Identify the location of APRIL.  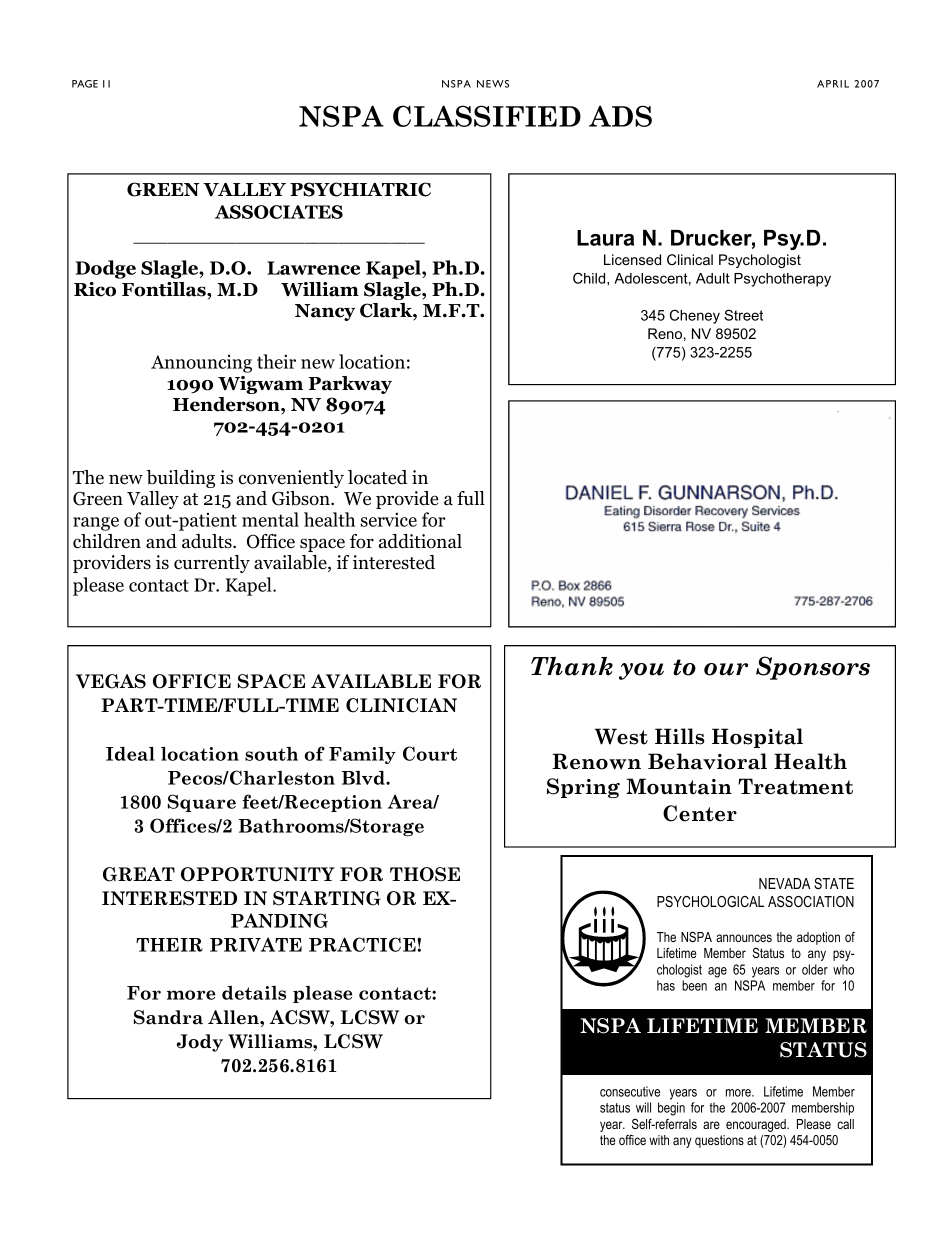
(833, 84).
